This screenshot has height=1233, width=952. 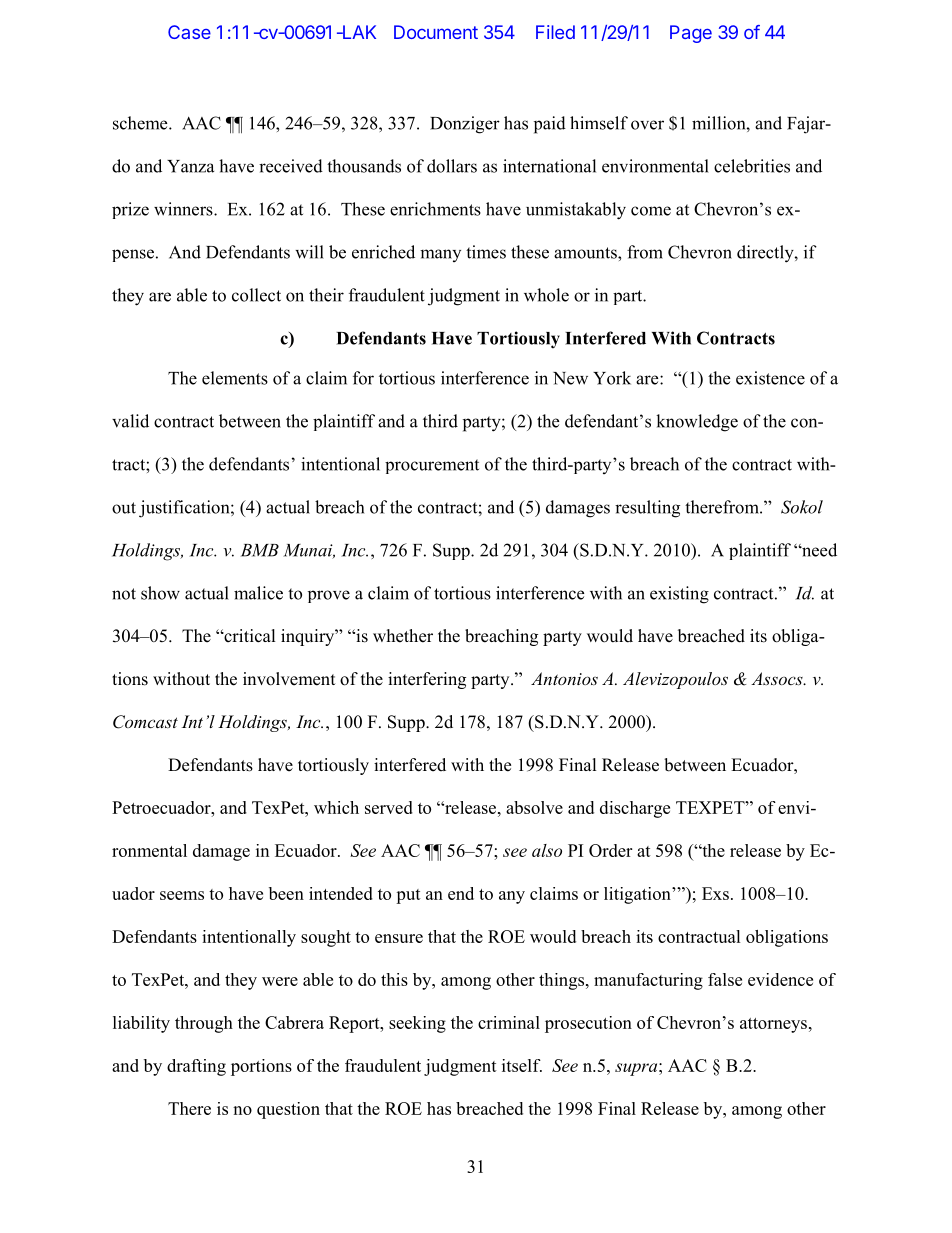 What do you see at coordinates (522, 1065) in the screenshot?
I see `itself` at bounding box center [522, 1065].
